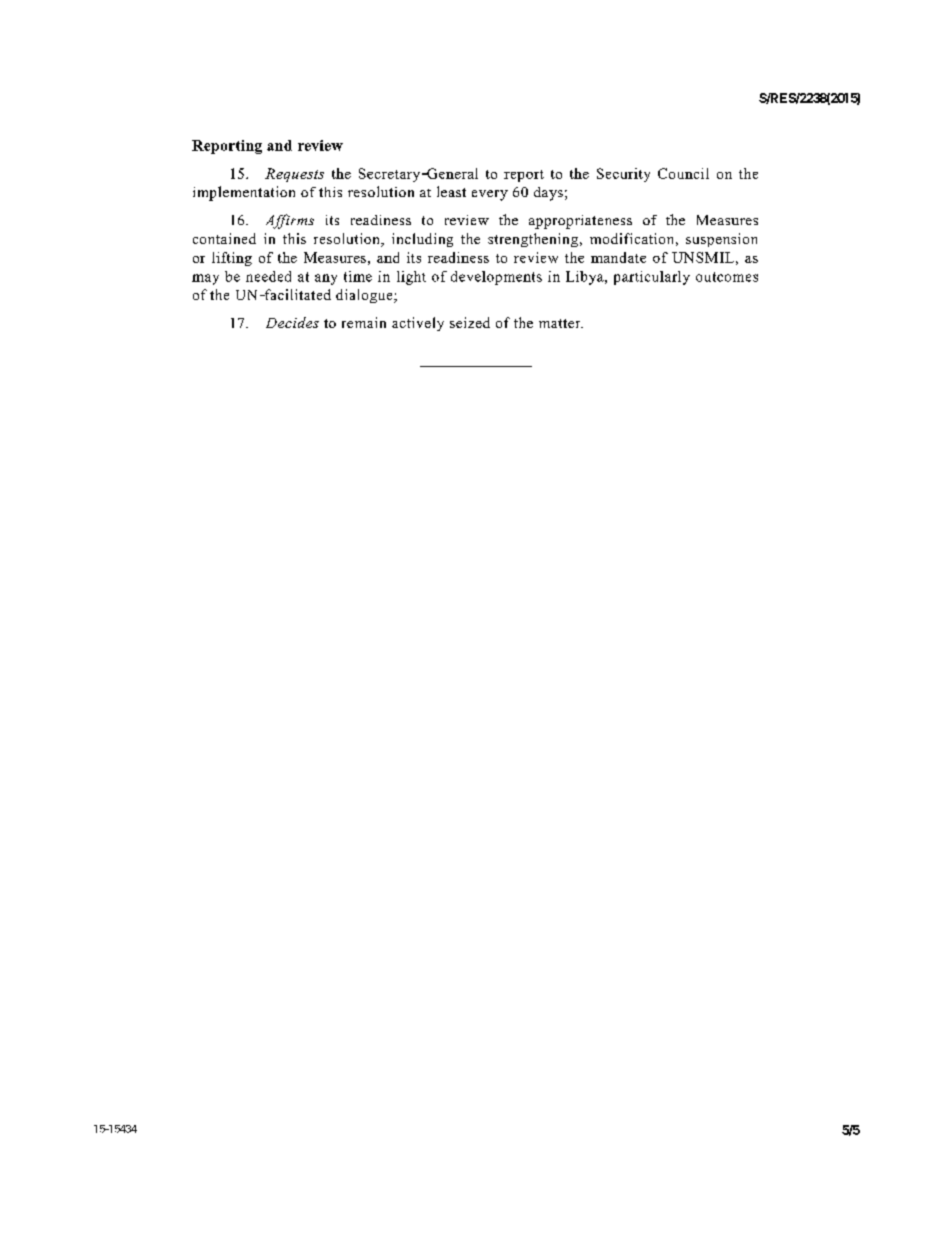 The width and height of the page is (952, 1233). Describe the element at coordinates (683, 173) in the page. I see `Council` at that location.
